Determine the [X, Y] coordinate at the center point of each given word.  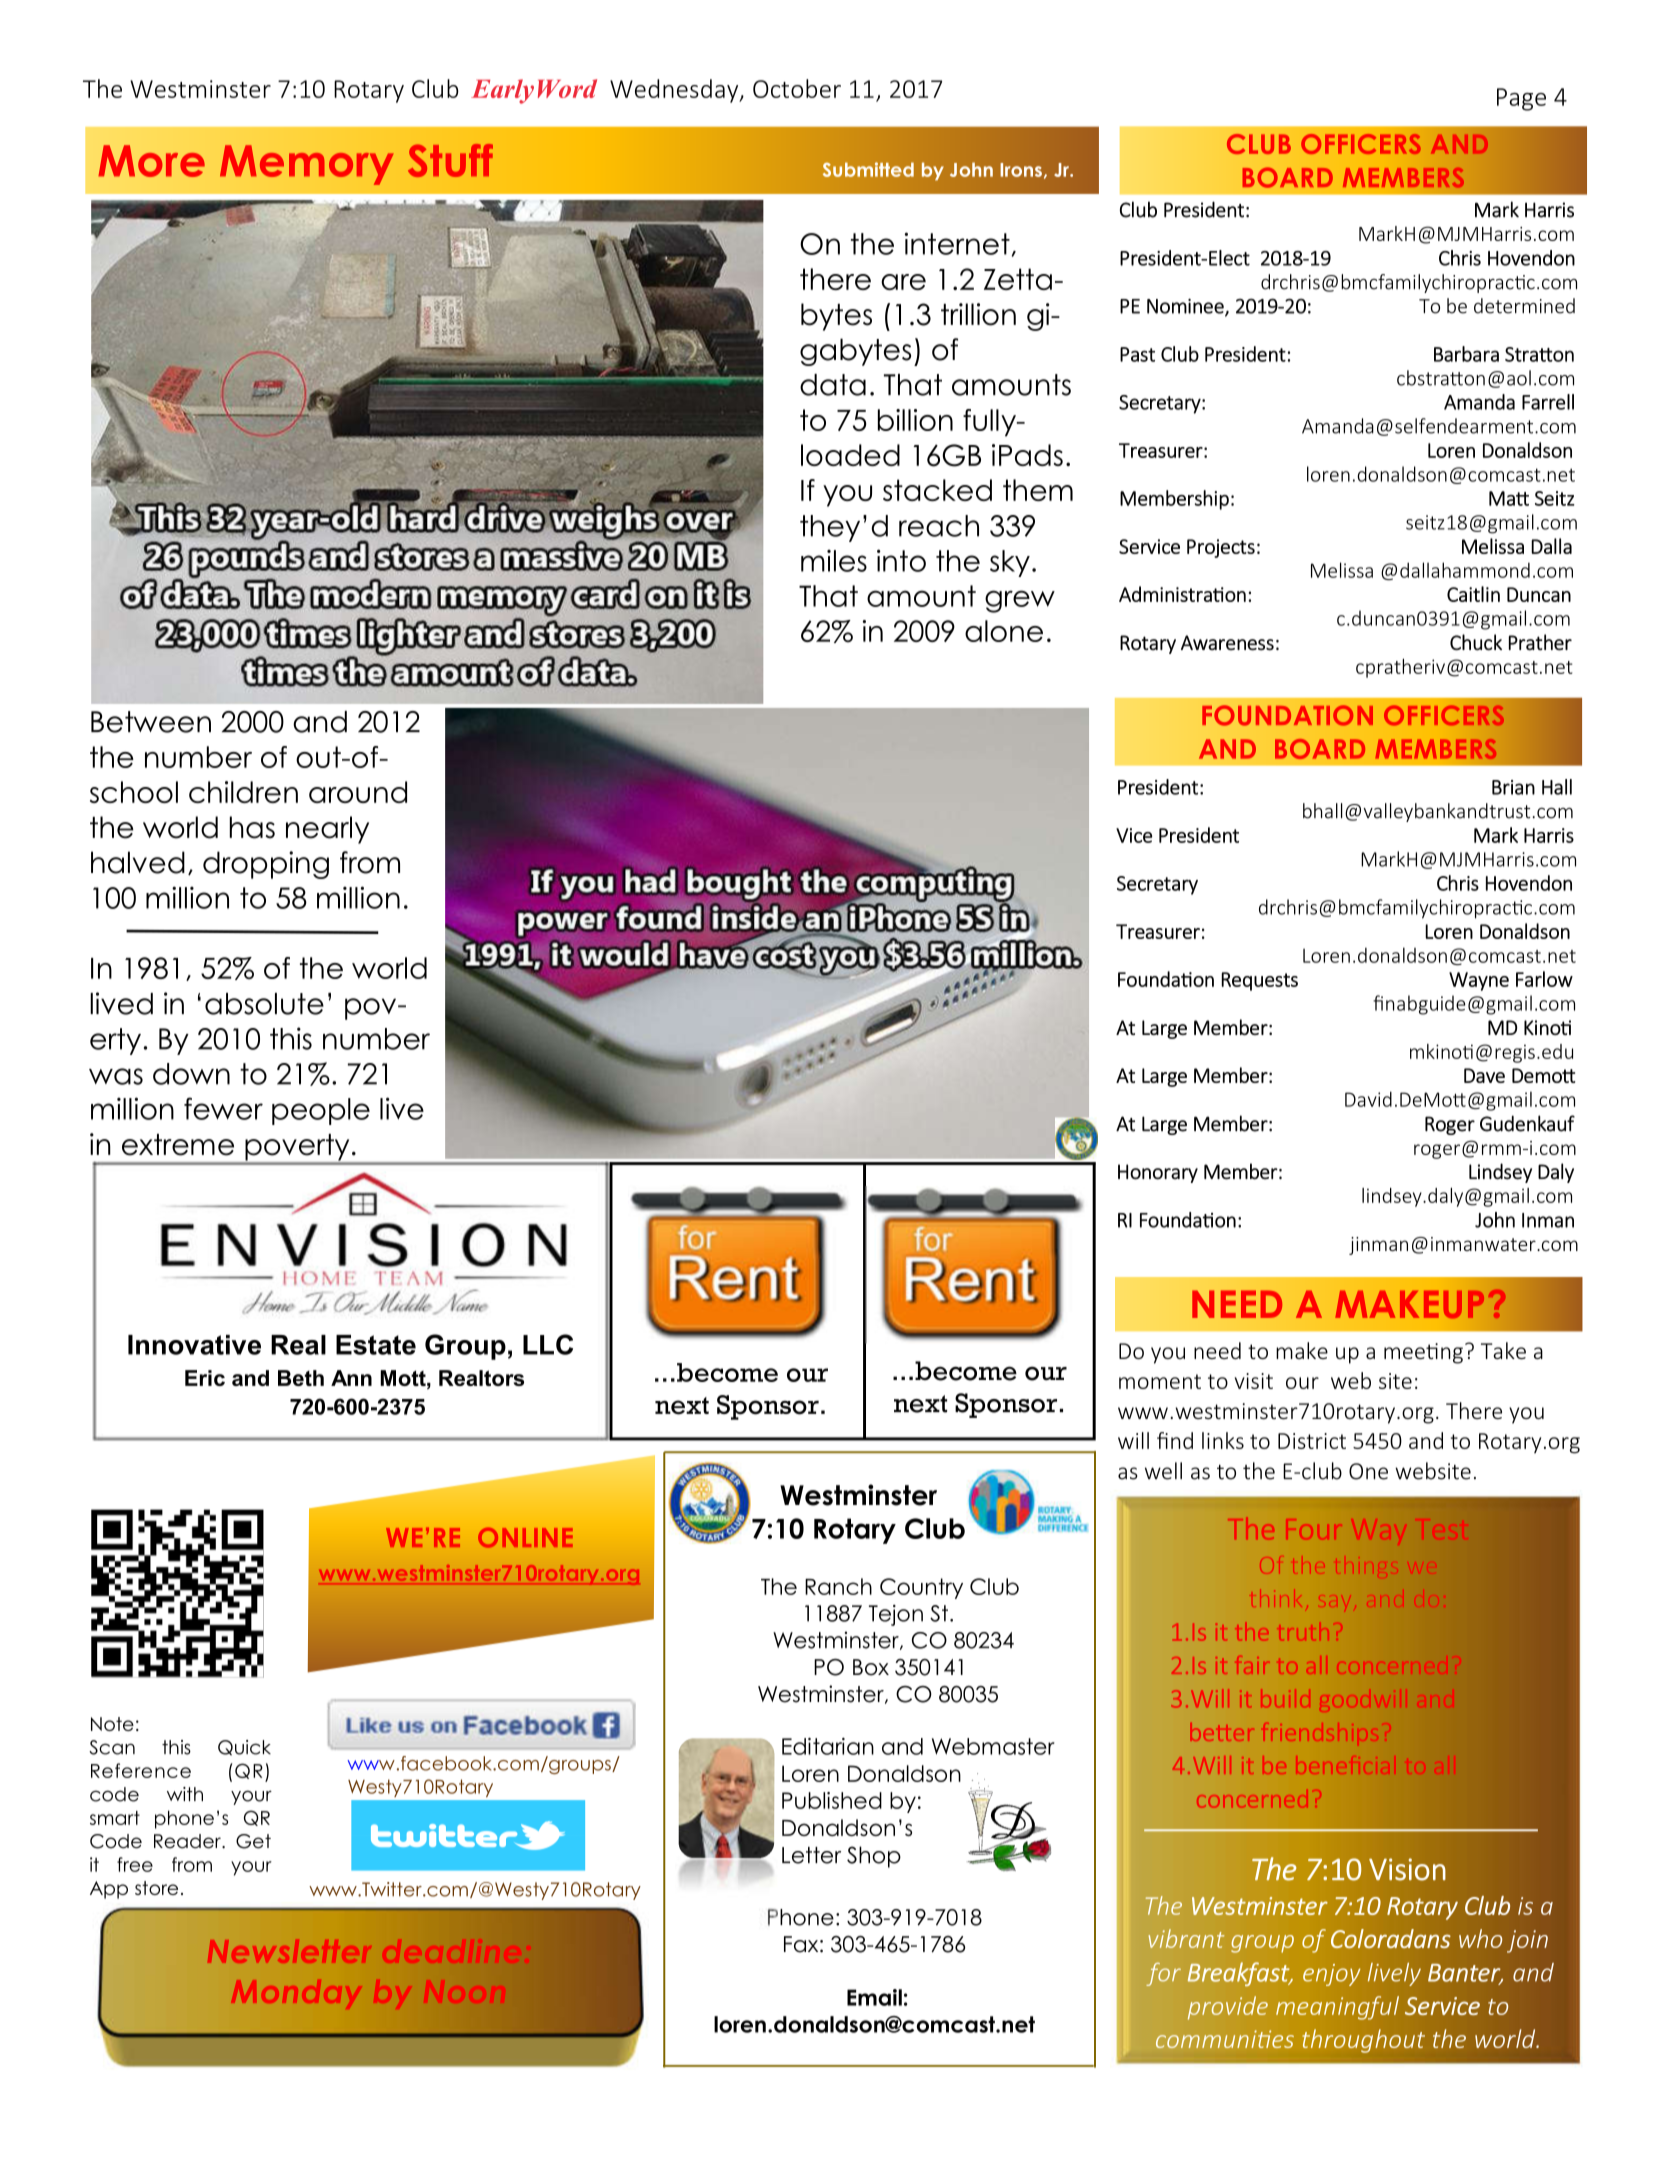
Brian [1513, 787]
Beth [301, 1378]
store [156, 1888]
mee [1405, 1353]
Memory [307, 165]
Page [1521, 99]
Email [874, 1997]
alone [1004, 631]
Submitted [868, 169]
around [358, 792]
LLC [548, 1344]
